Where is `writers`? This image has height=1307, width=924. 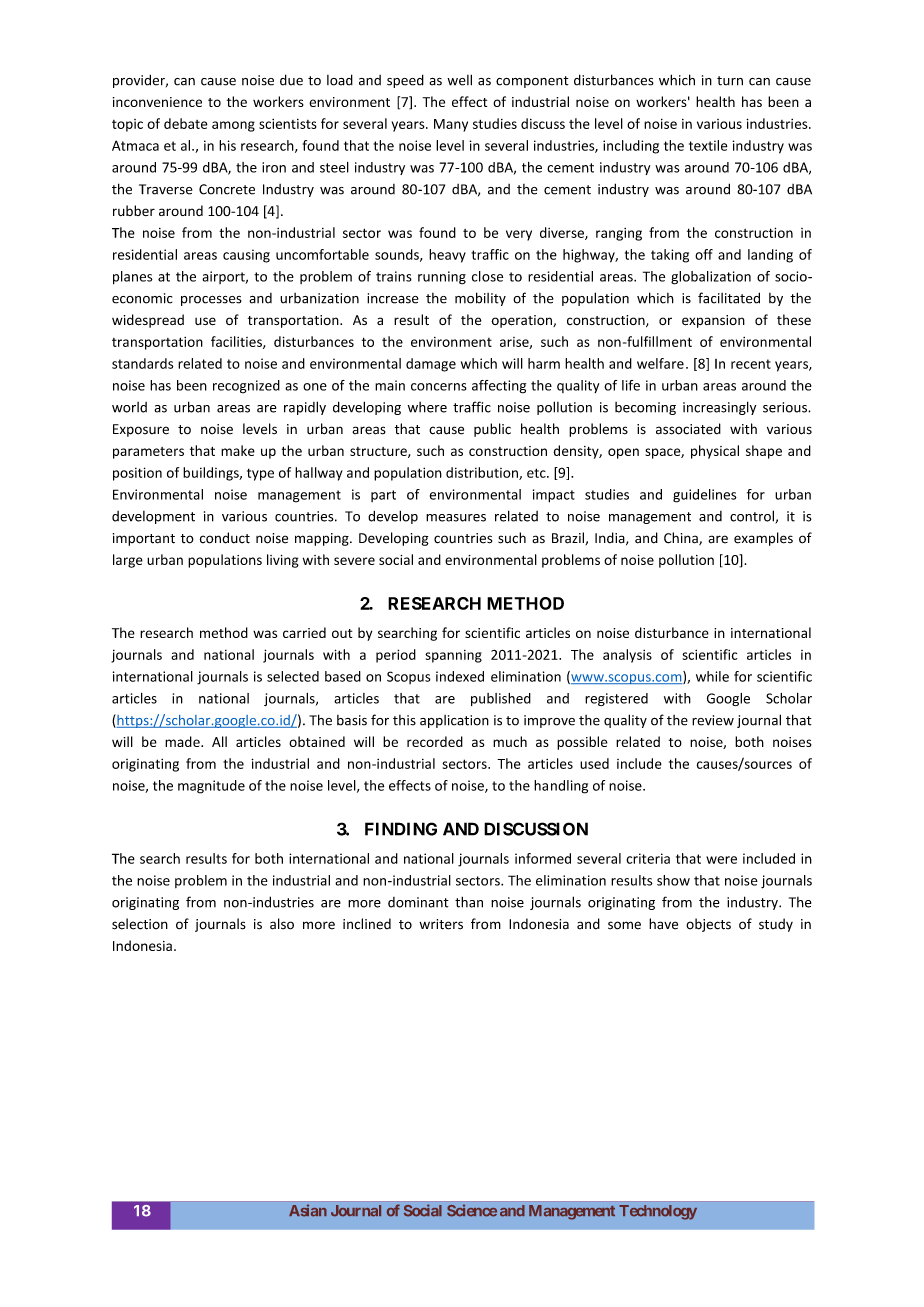
writers is located at coordinates (441, 924).
